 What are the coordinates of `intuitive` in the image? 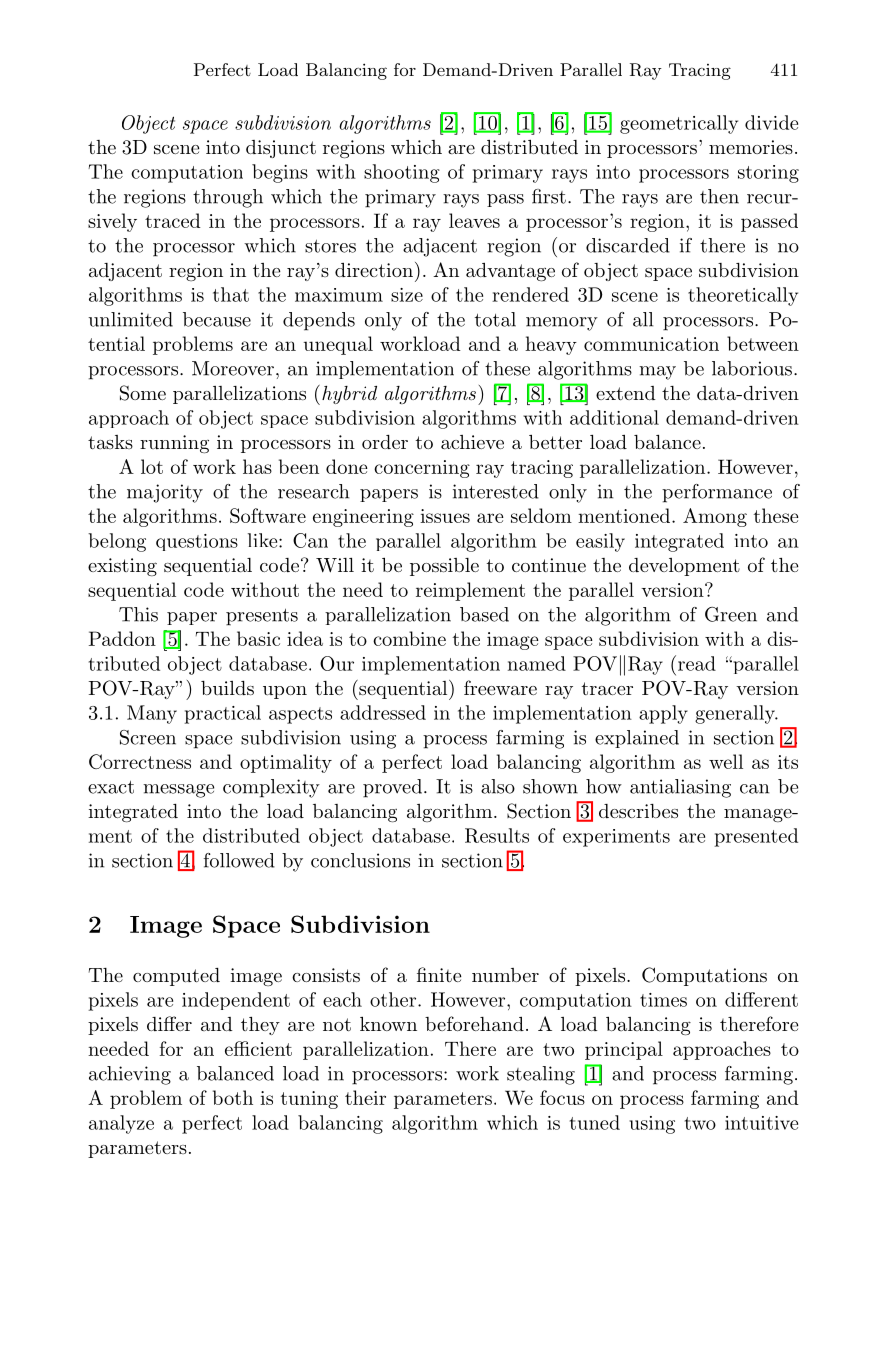 It's located at (761, 1123).
